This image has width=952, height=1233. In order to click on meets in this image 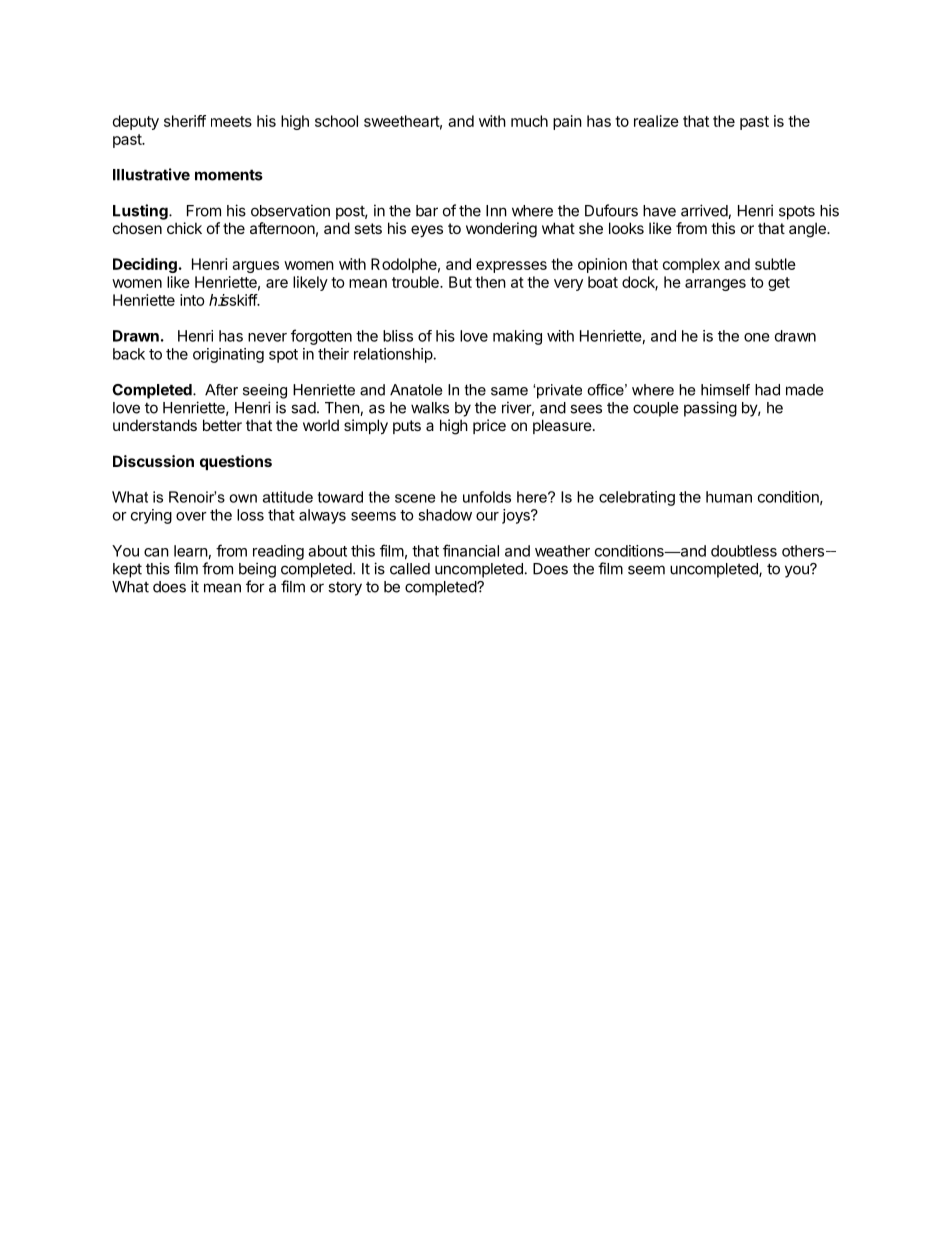, I will do `click(231, 121)`.
